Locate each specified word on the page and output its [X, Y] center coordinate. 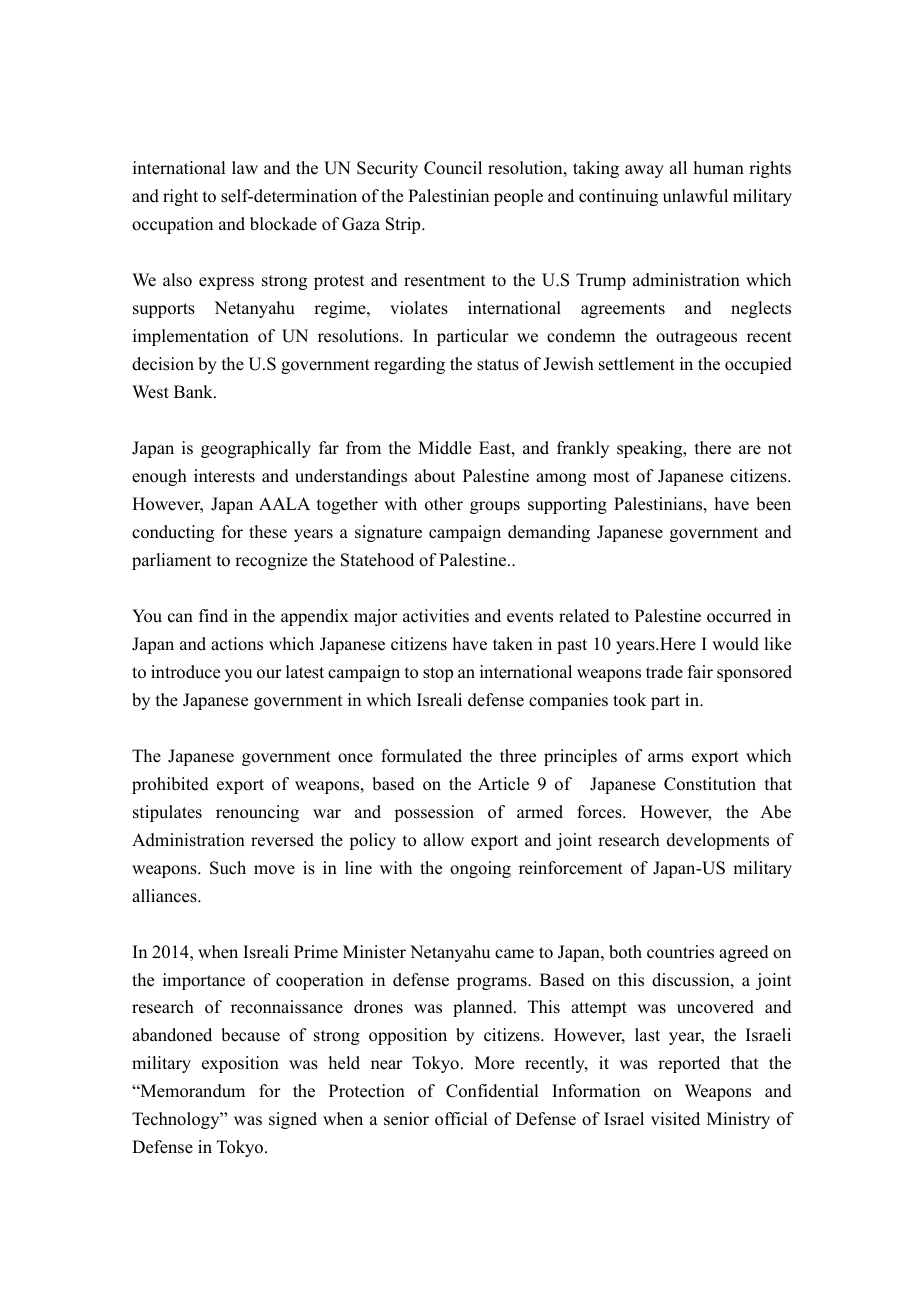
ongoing [480, 869]
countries [680, 952]
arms [665, 758]
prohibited [170, 785]
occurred [739, 616]
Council [453, 168]
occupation [172, 225]
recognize [271, 561]
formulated [421, 756]
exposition [240, 1064]
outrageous [696, 338]
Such [228, 868]
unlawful [695, 196]
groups [495, 507]
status [498, 365]
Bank [194, 391]
